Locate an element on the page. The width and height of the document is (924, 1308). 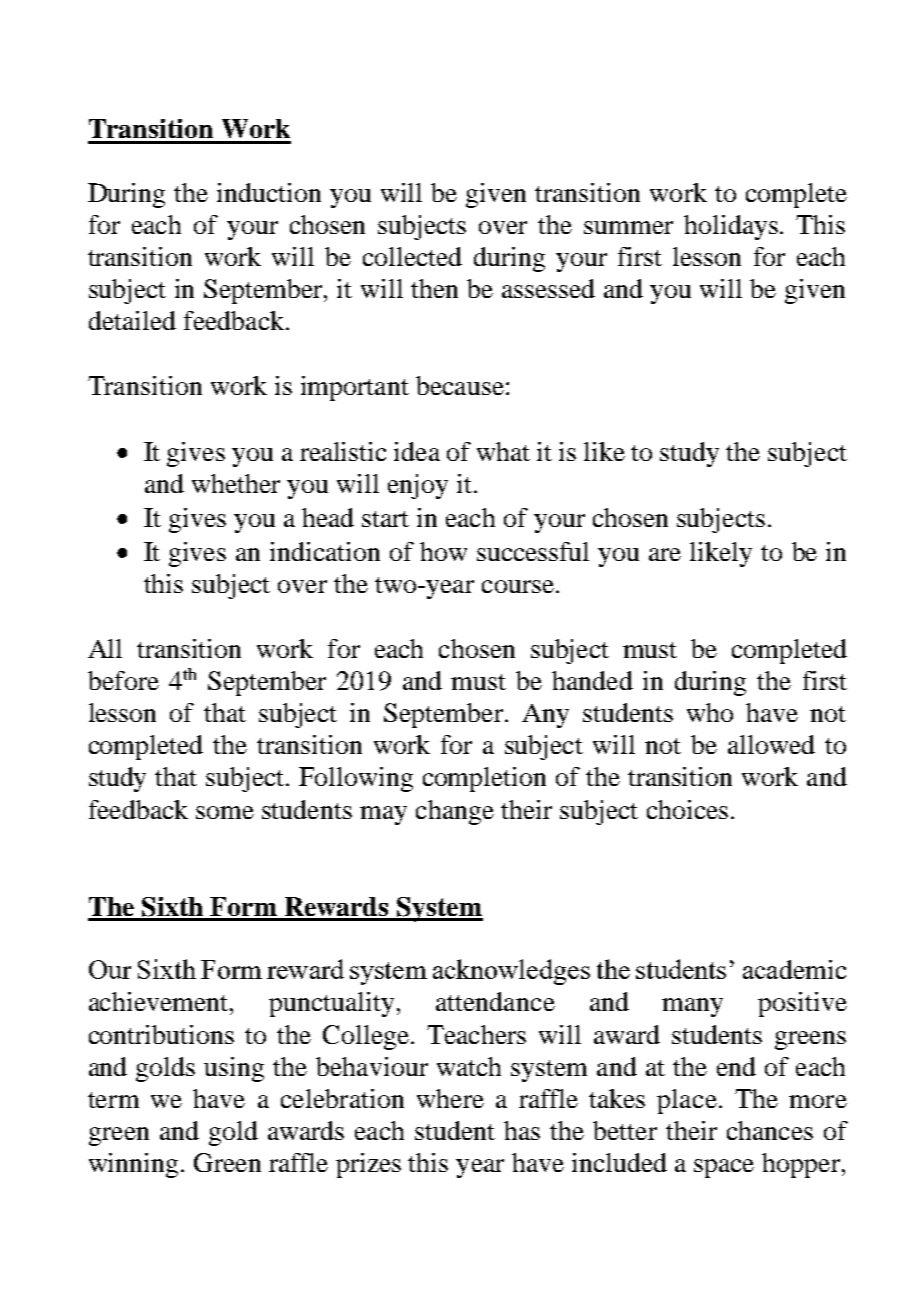
collected is located at coordinates (412, 256).
